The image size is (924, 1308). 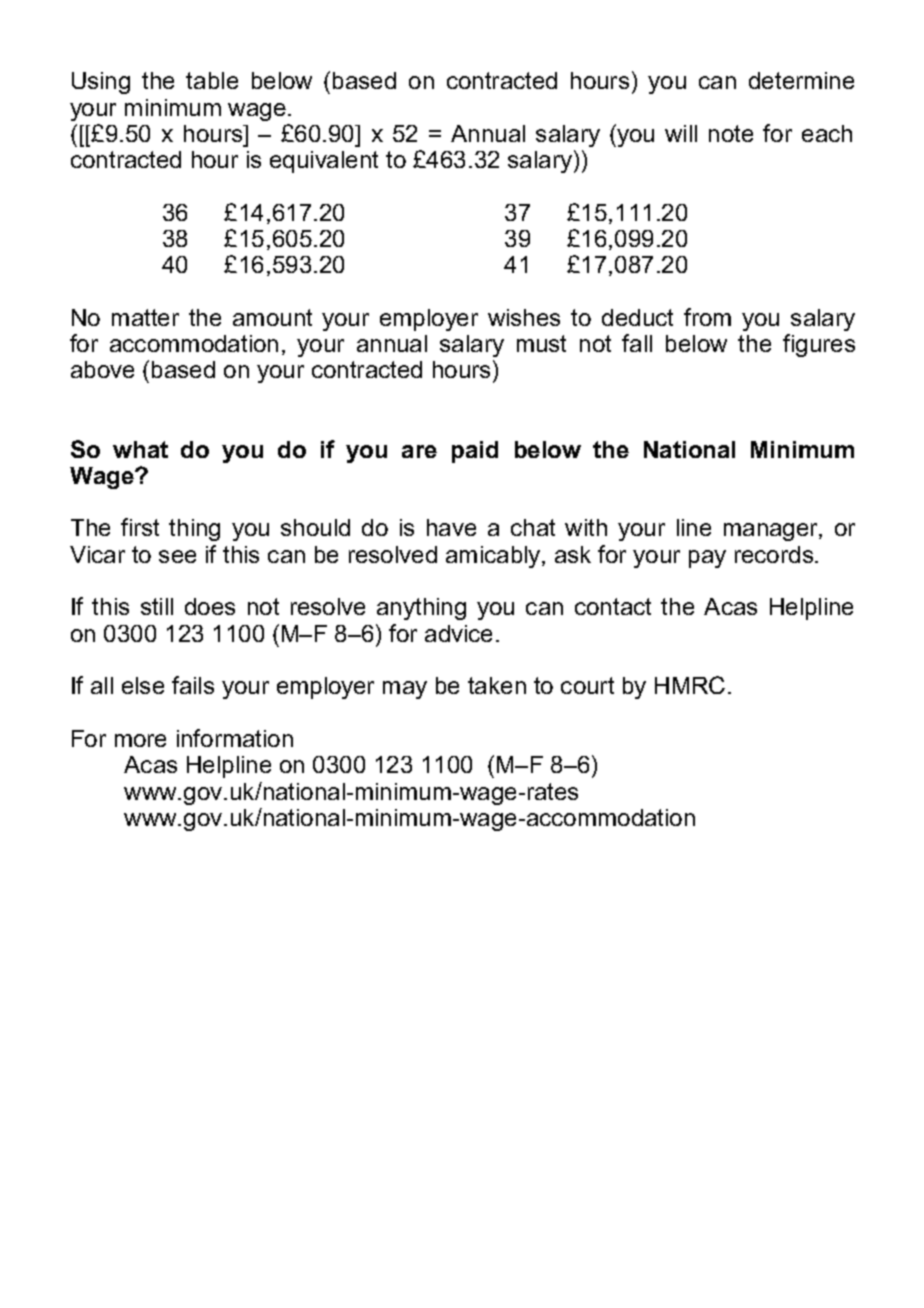 I want to click on have, so click(x=451, y=527).
